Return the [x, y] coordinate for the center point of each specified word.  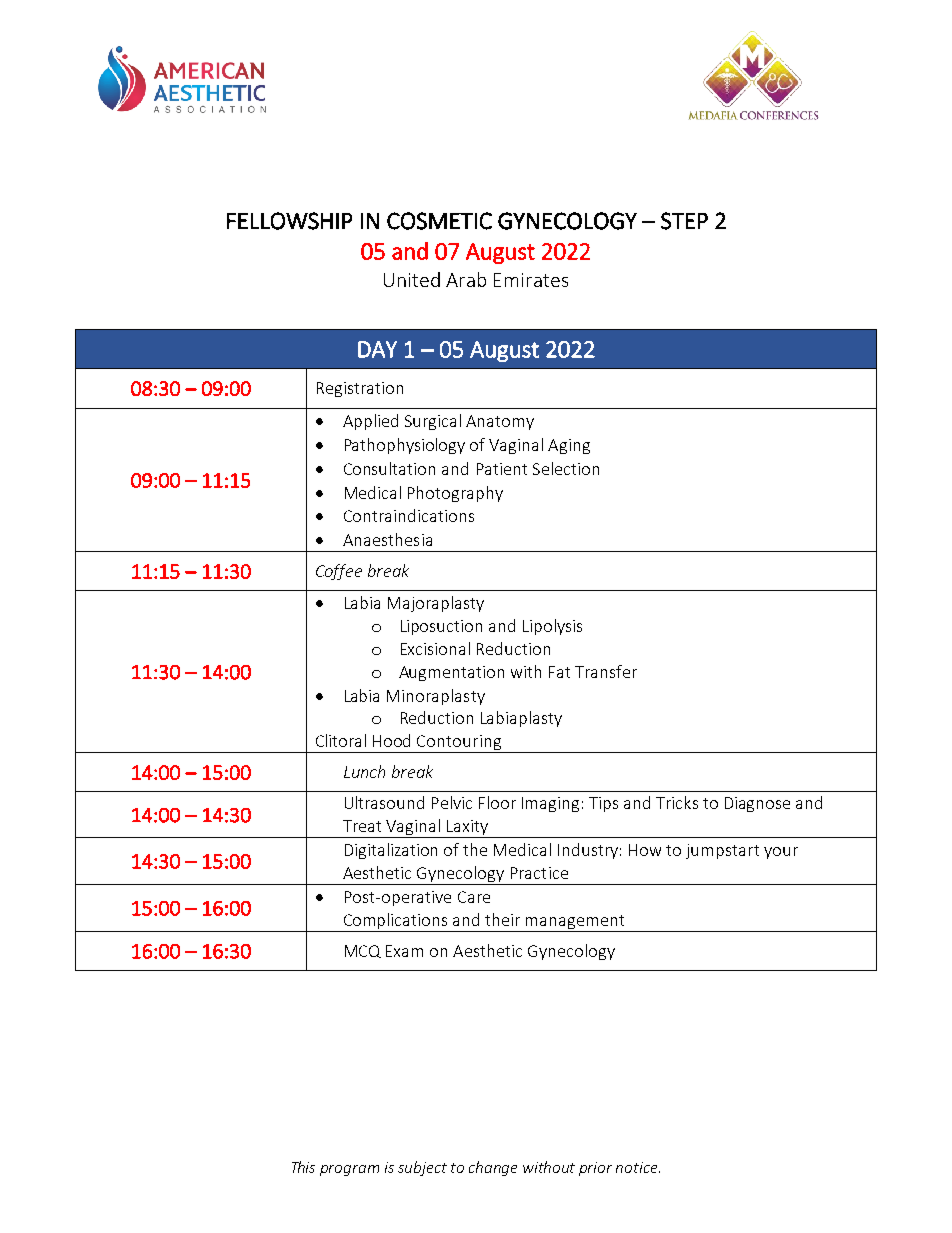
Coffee [339, 572]
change [493, 1168]
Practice [539, 873]
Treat [362, 826]
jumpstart [722, 851]
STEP [684, 221]
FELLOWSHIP [289, 221]
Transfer [606, 671]
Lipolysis [552, 627]
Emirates [531, 280]
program [349, 1170]
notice [638, 1167]
